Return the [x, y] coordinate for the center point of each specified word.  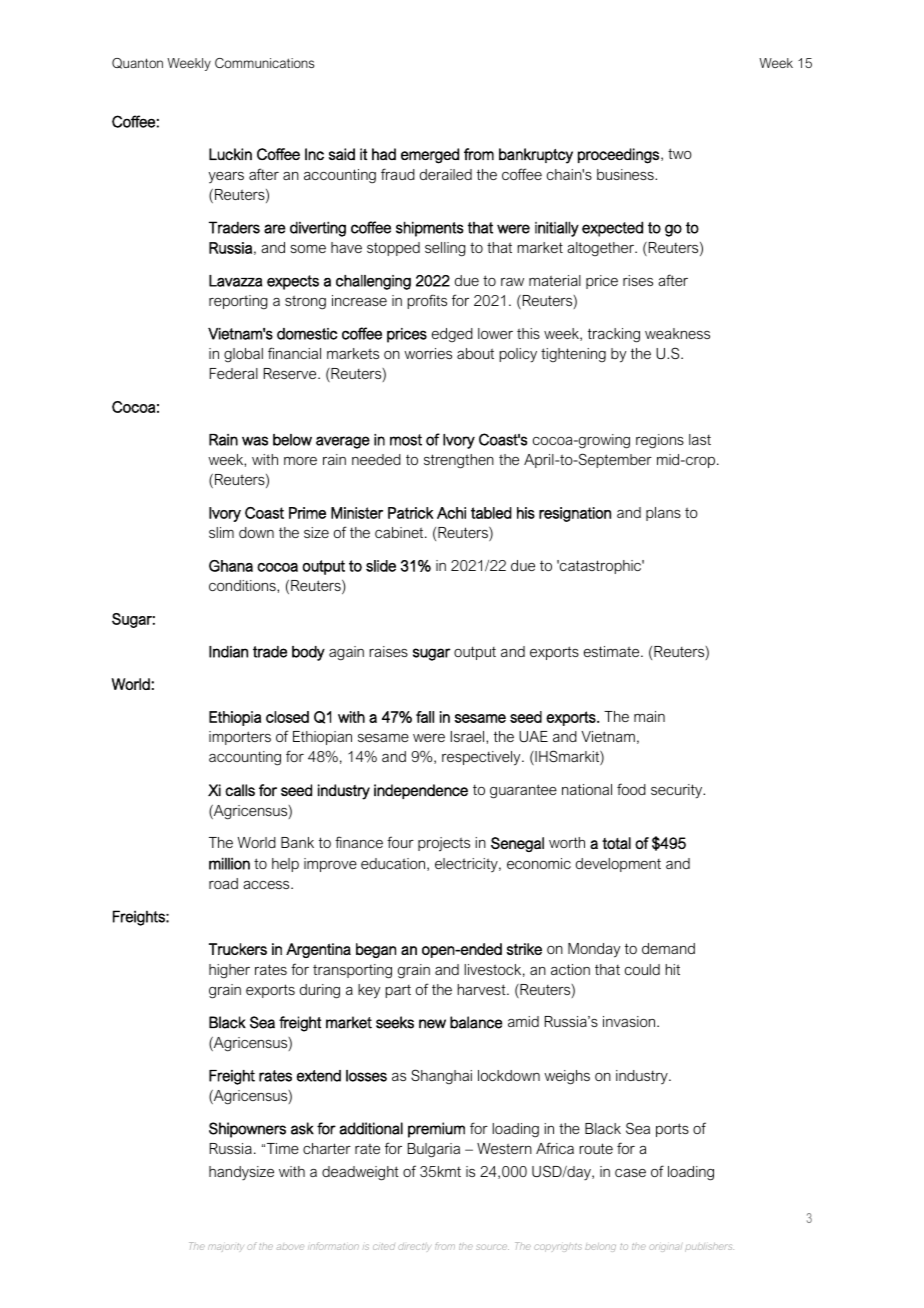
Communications [264, 63]
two [680, 153]
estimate [613, 651]
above [290, 1247]
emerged [430, 156]
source [492, 1247]
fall [425, 717]
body [308, 653]
